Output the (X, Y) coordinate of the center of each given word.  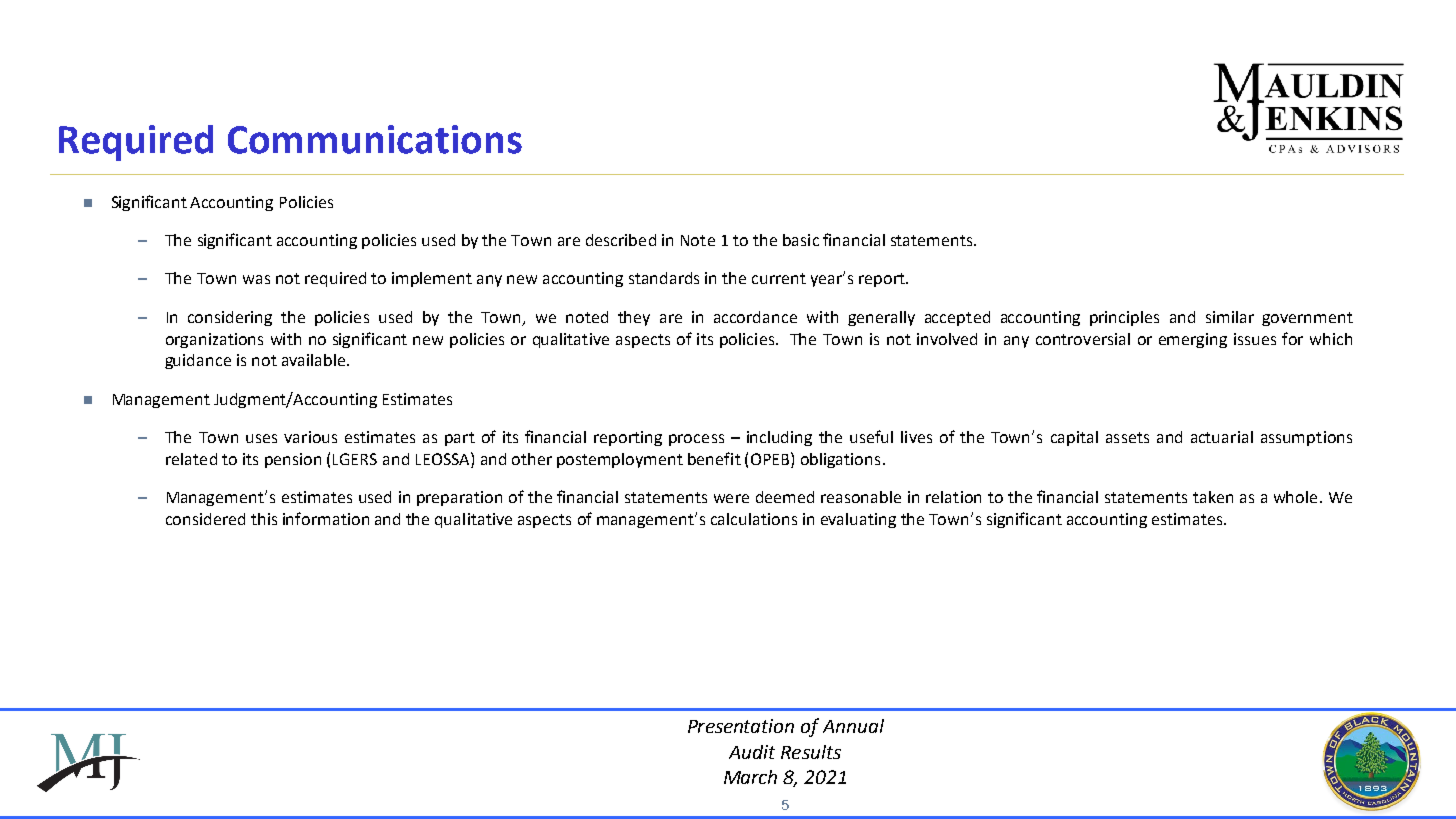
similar (1230, 317)
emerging (1193, 340)
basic (801, 240)
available (315, 360)
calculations (754, 519)
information (326, 518)
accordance (755, 317)
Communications (375, 139)
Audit (752, 752)
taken (1213, 497)
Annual (853, 726)
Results (811, 752)
